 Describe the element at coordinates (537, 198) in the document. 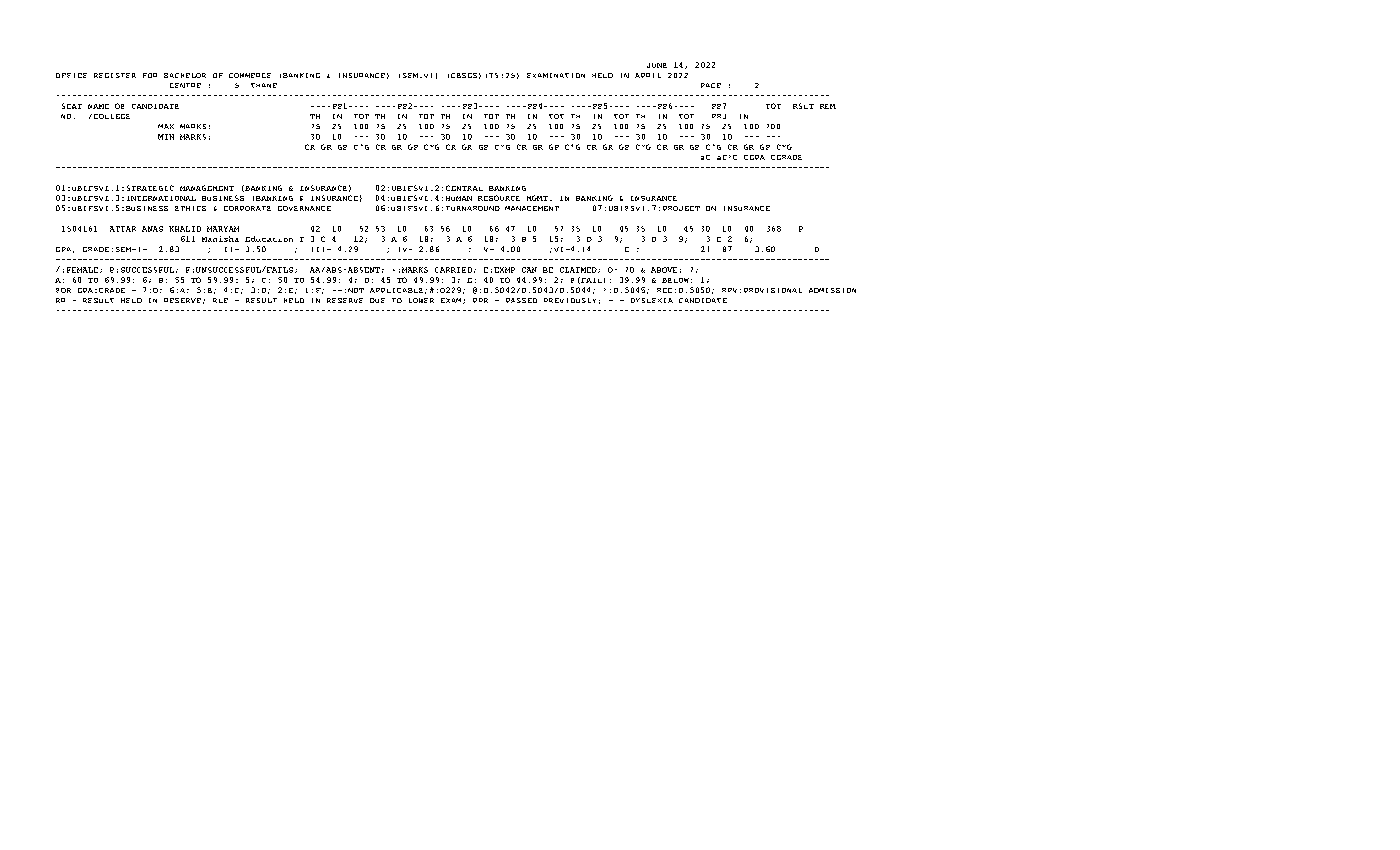

I see `MGMT` at that location.
